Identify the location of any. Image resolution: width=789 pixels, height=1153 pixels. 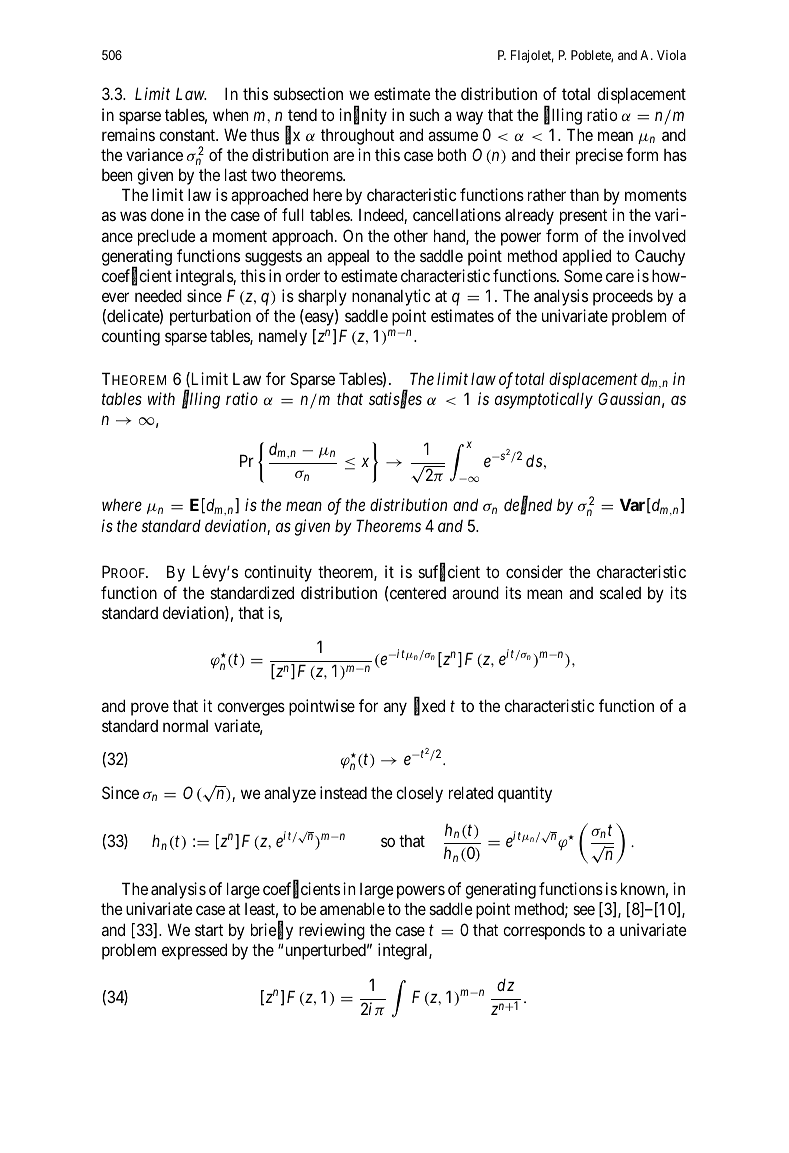
(395, 709).
